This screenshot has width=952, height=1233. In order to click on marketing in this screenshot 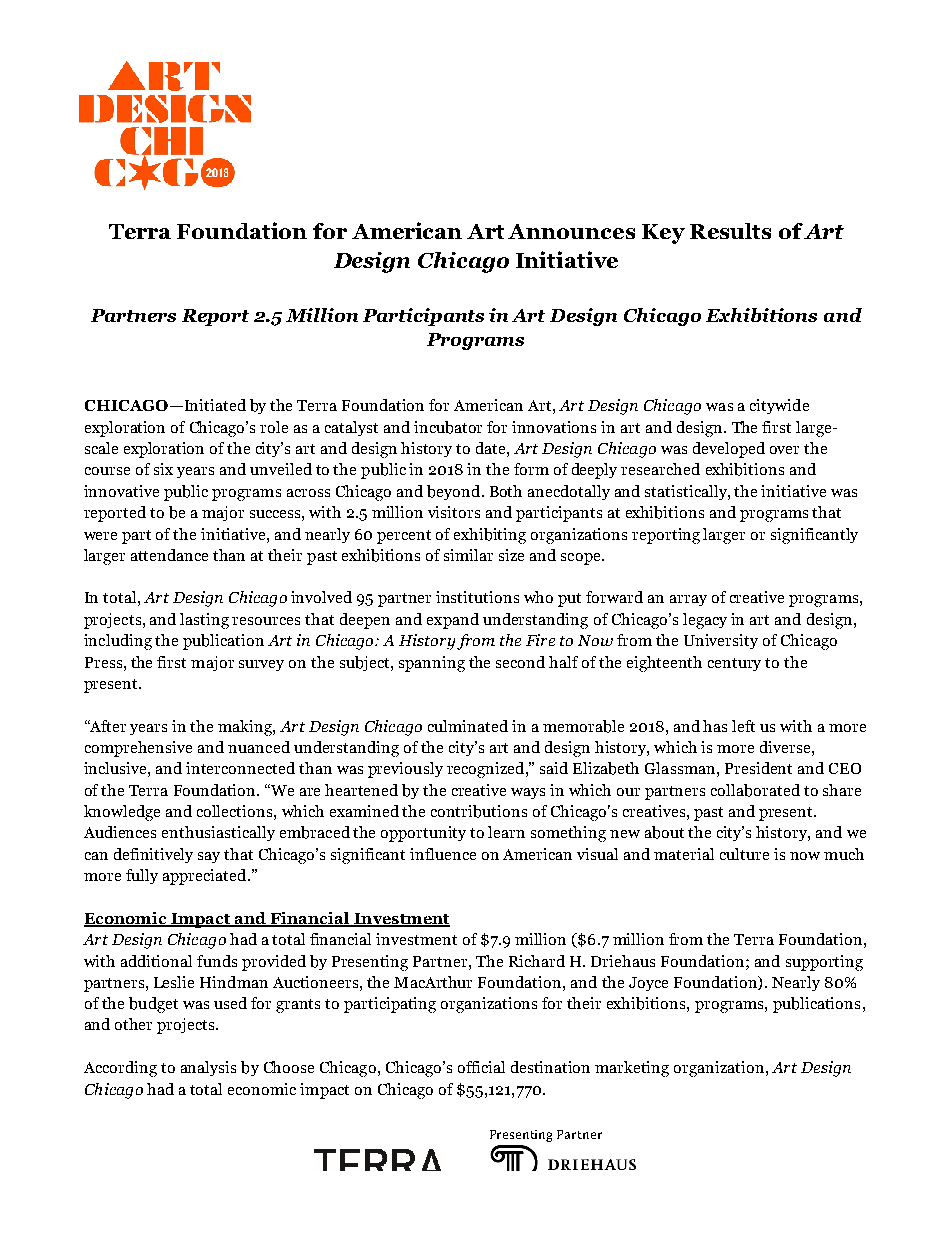, I will do `click(632, 1069)`.
